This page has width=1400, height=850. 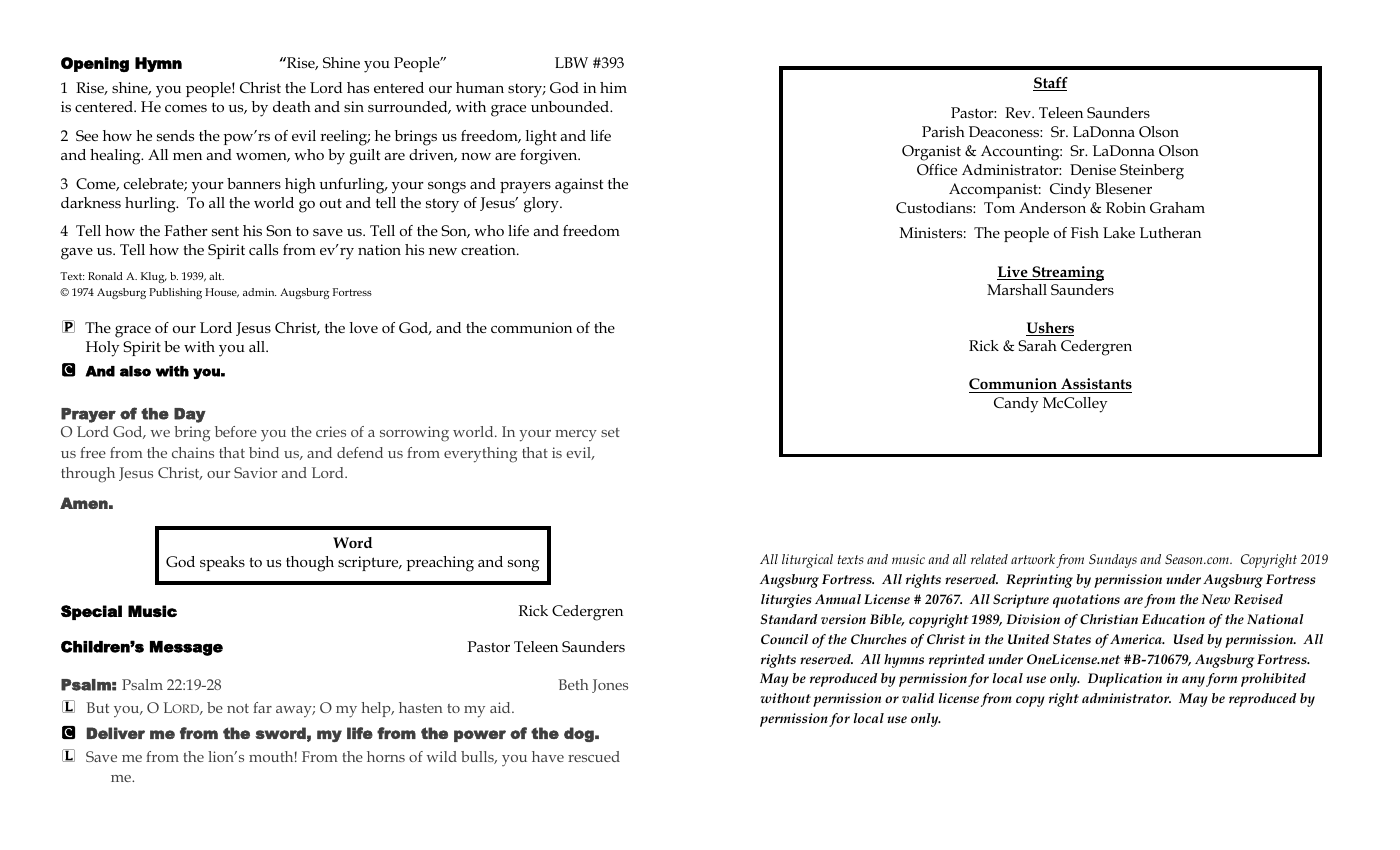 I want to click on Duplication, so click(x=1125, y=680).
